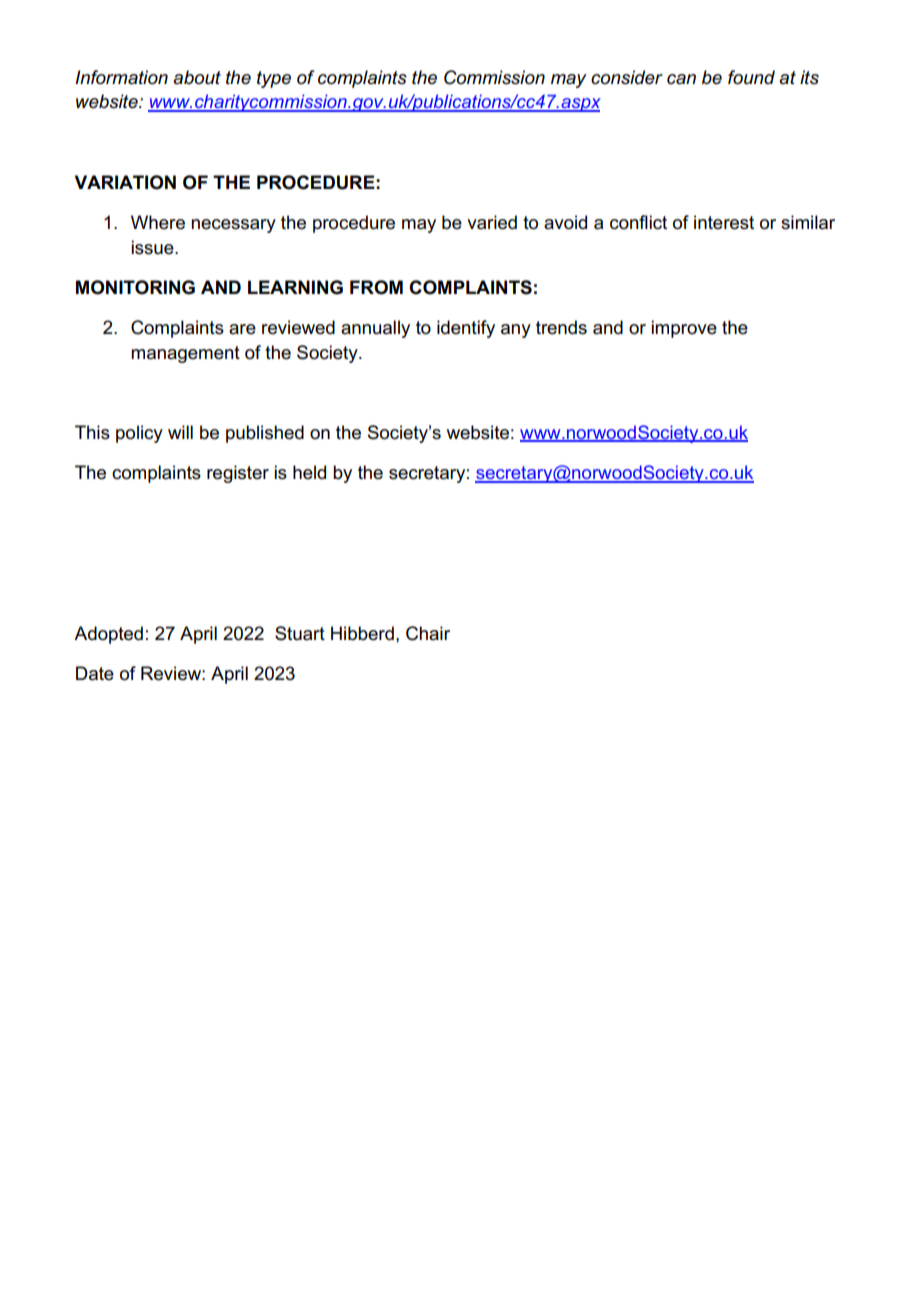 This image has height=1308, width=924. Describe the element at coordinates (108, 635) in the image. I see `Adopted` at that location.
